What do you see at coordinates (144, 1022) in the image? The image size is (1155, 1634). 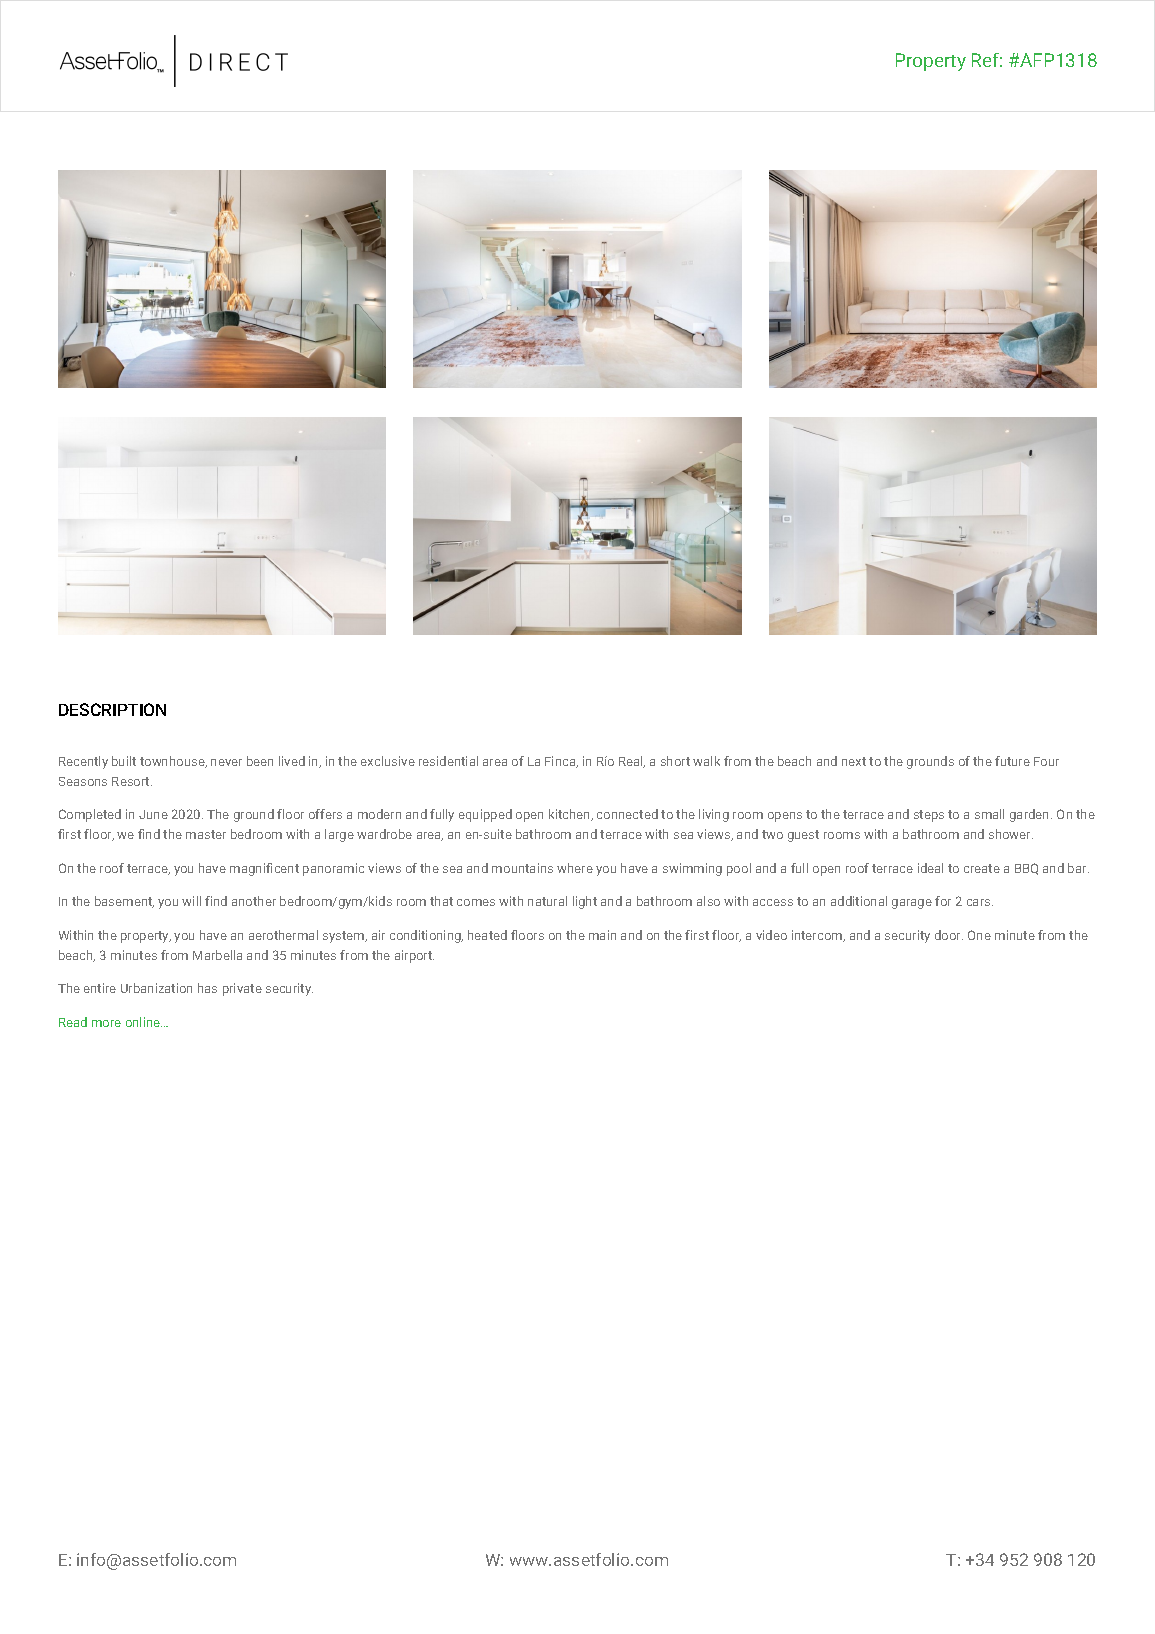 I see `online` at bounding box center [144, 1022].
